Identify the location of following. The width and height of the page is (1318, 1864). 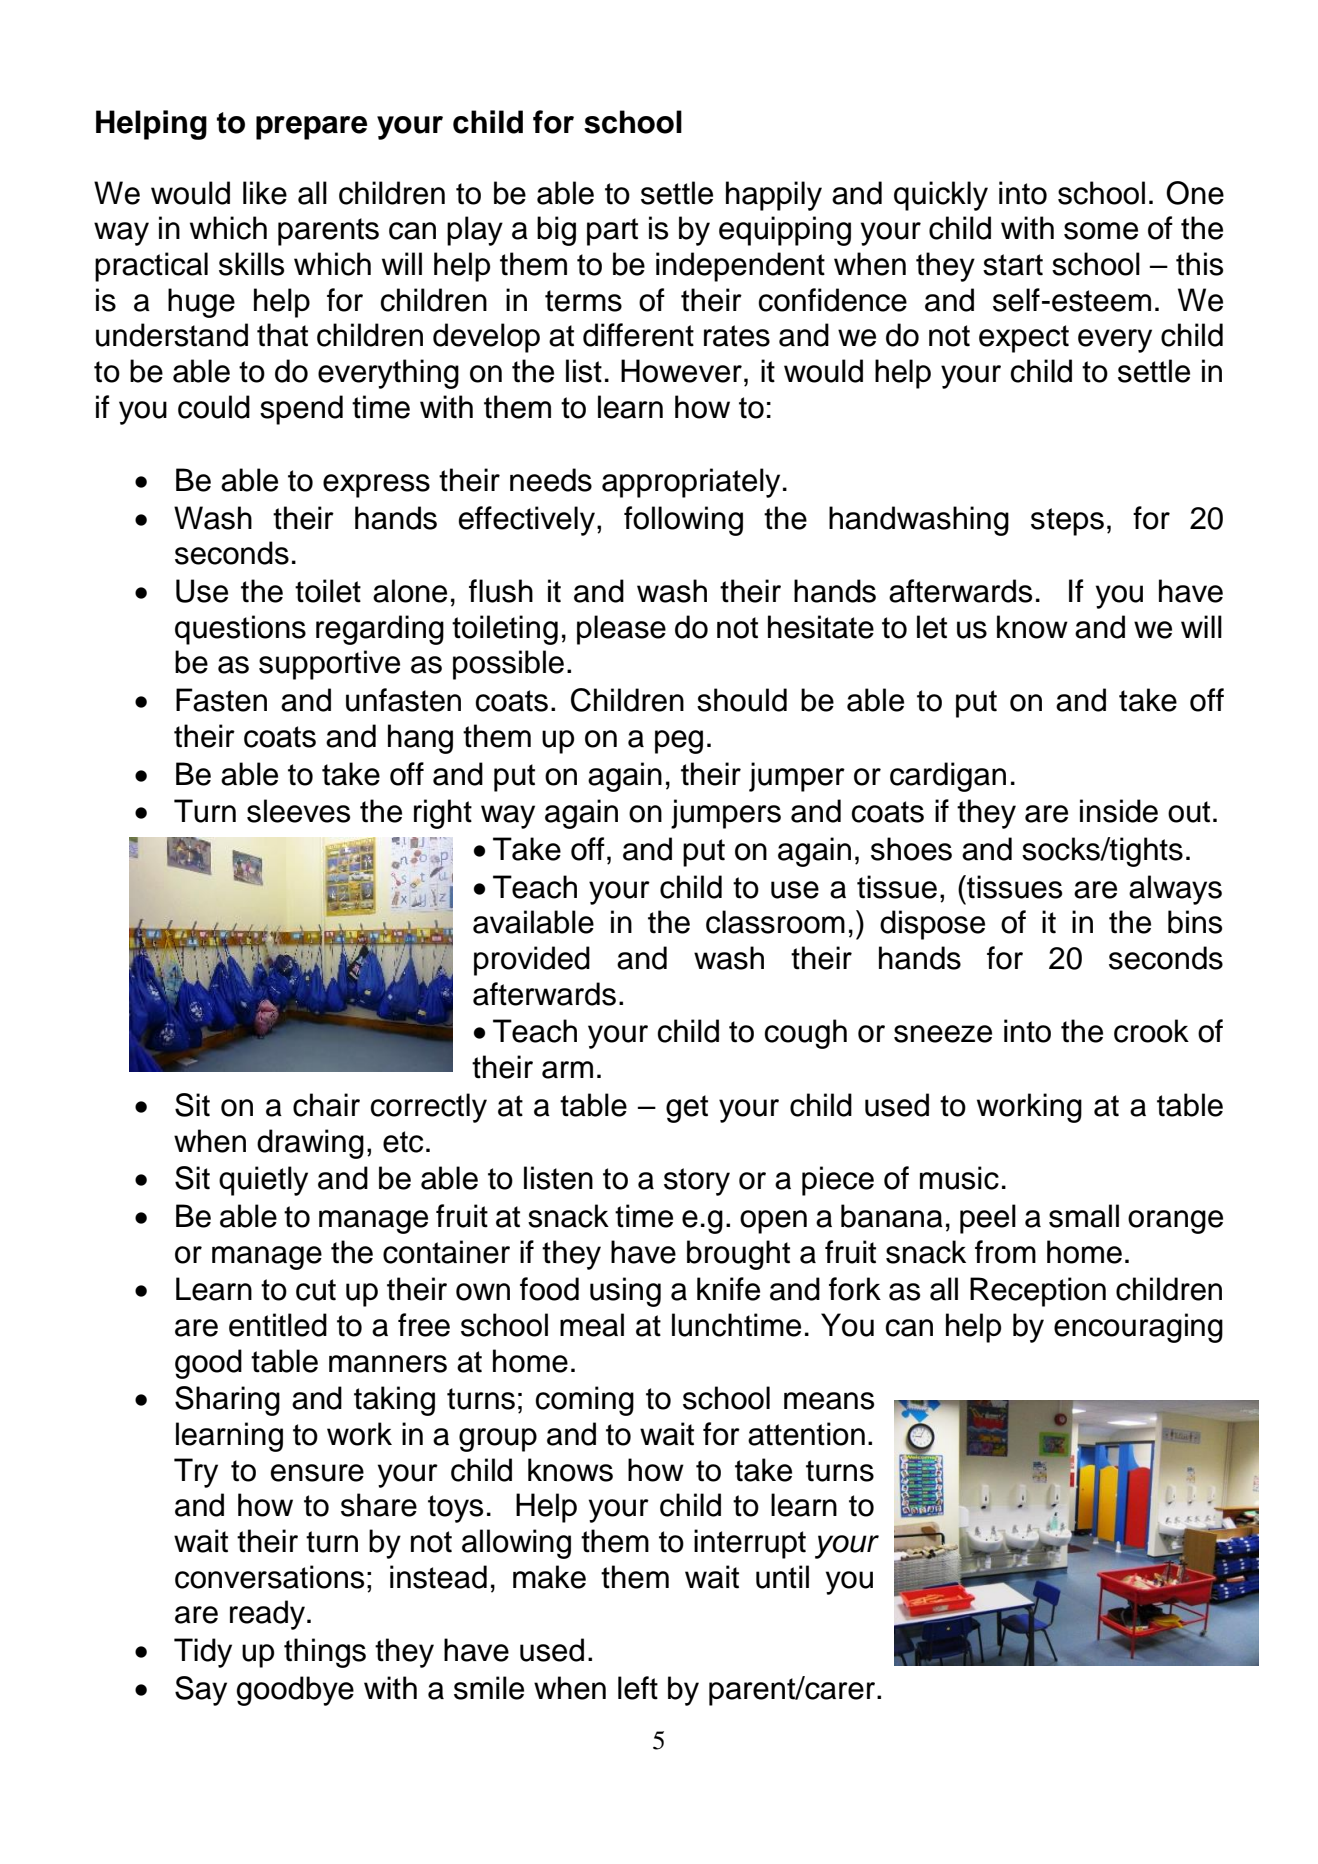
(683, 521).
